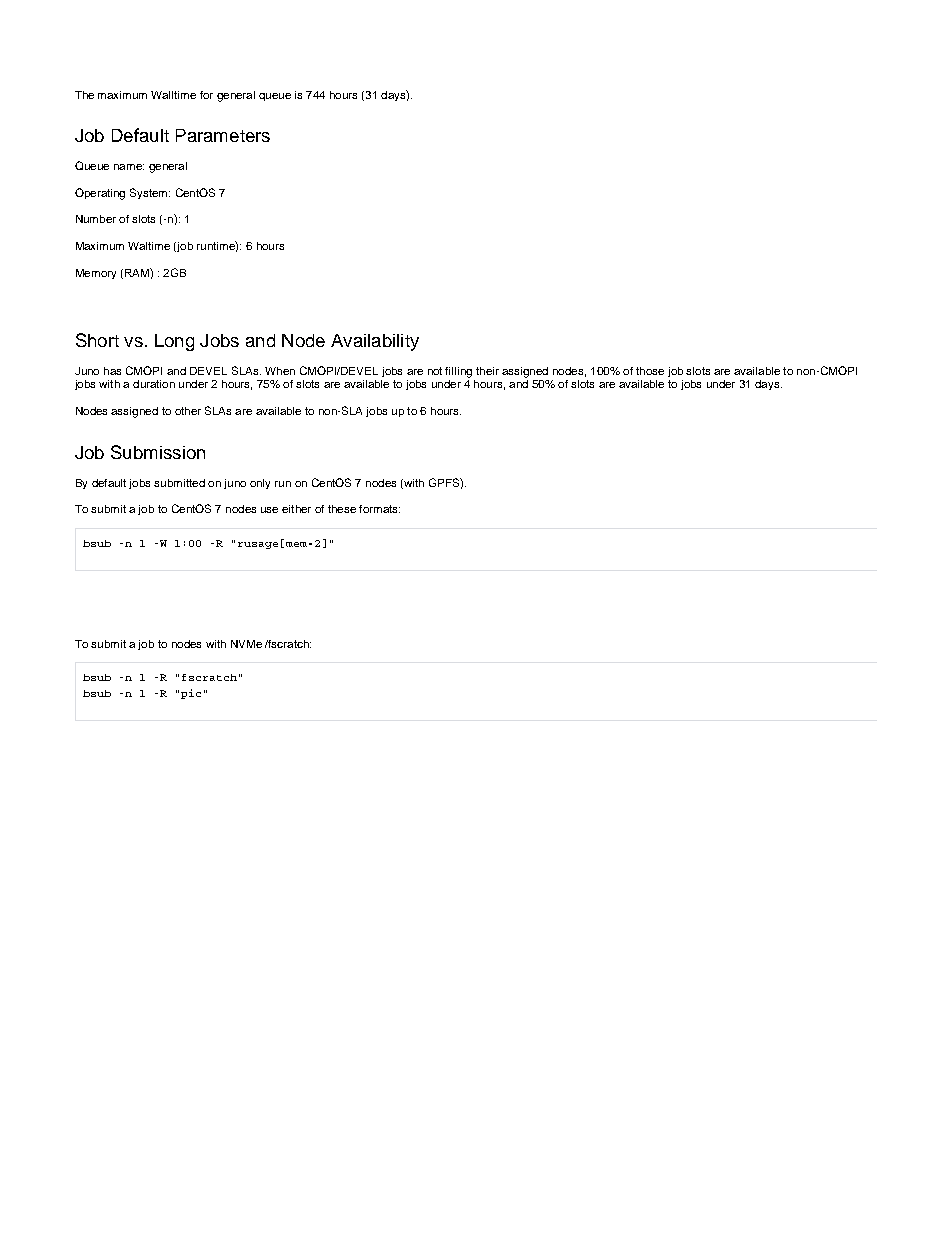 This image has width=952, height=1233. Describe the element at coordinates (487, 371) in the image. I see `their` at that location.
